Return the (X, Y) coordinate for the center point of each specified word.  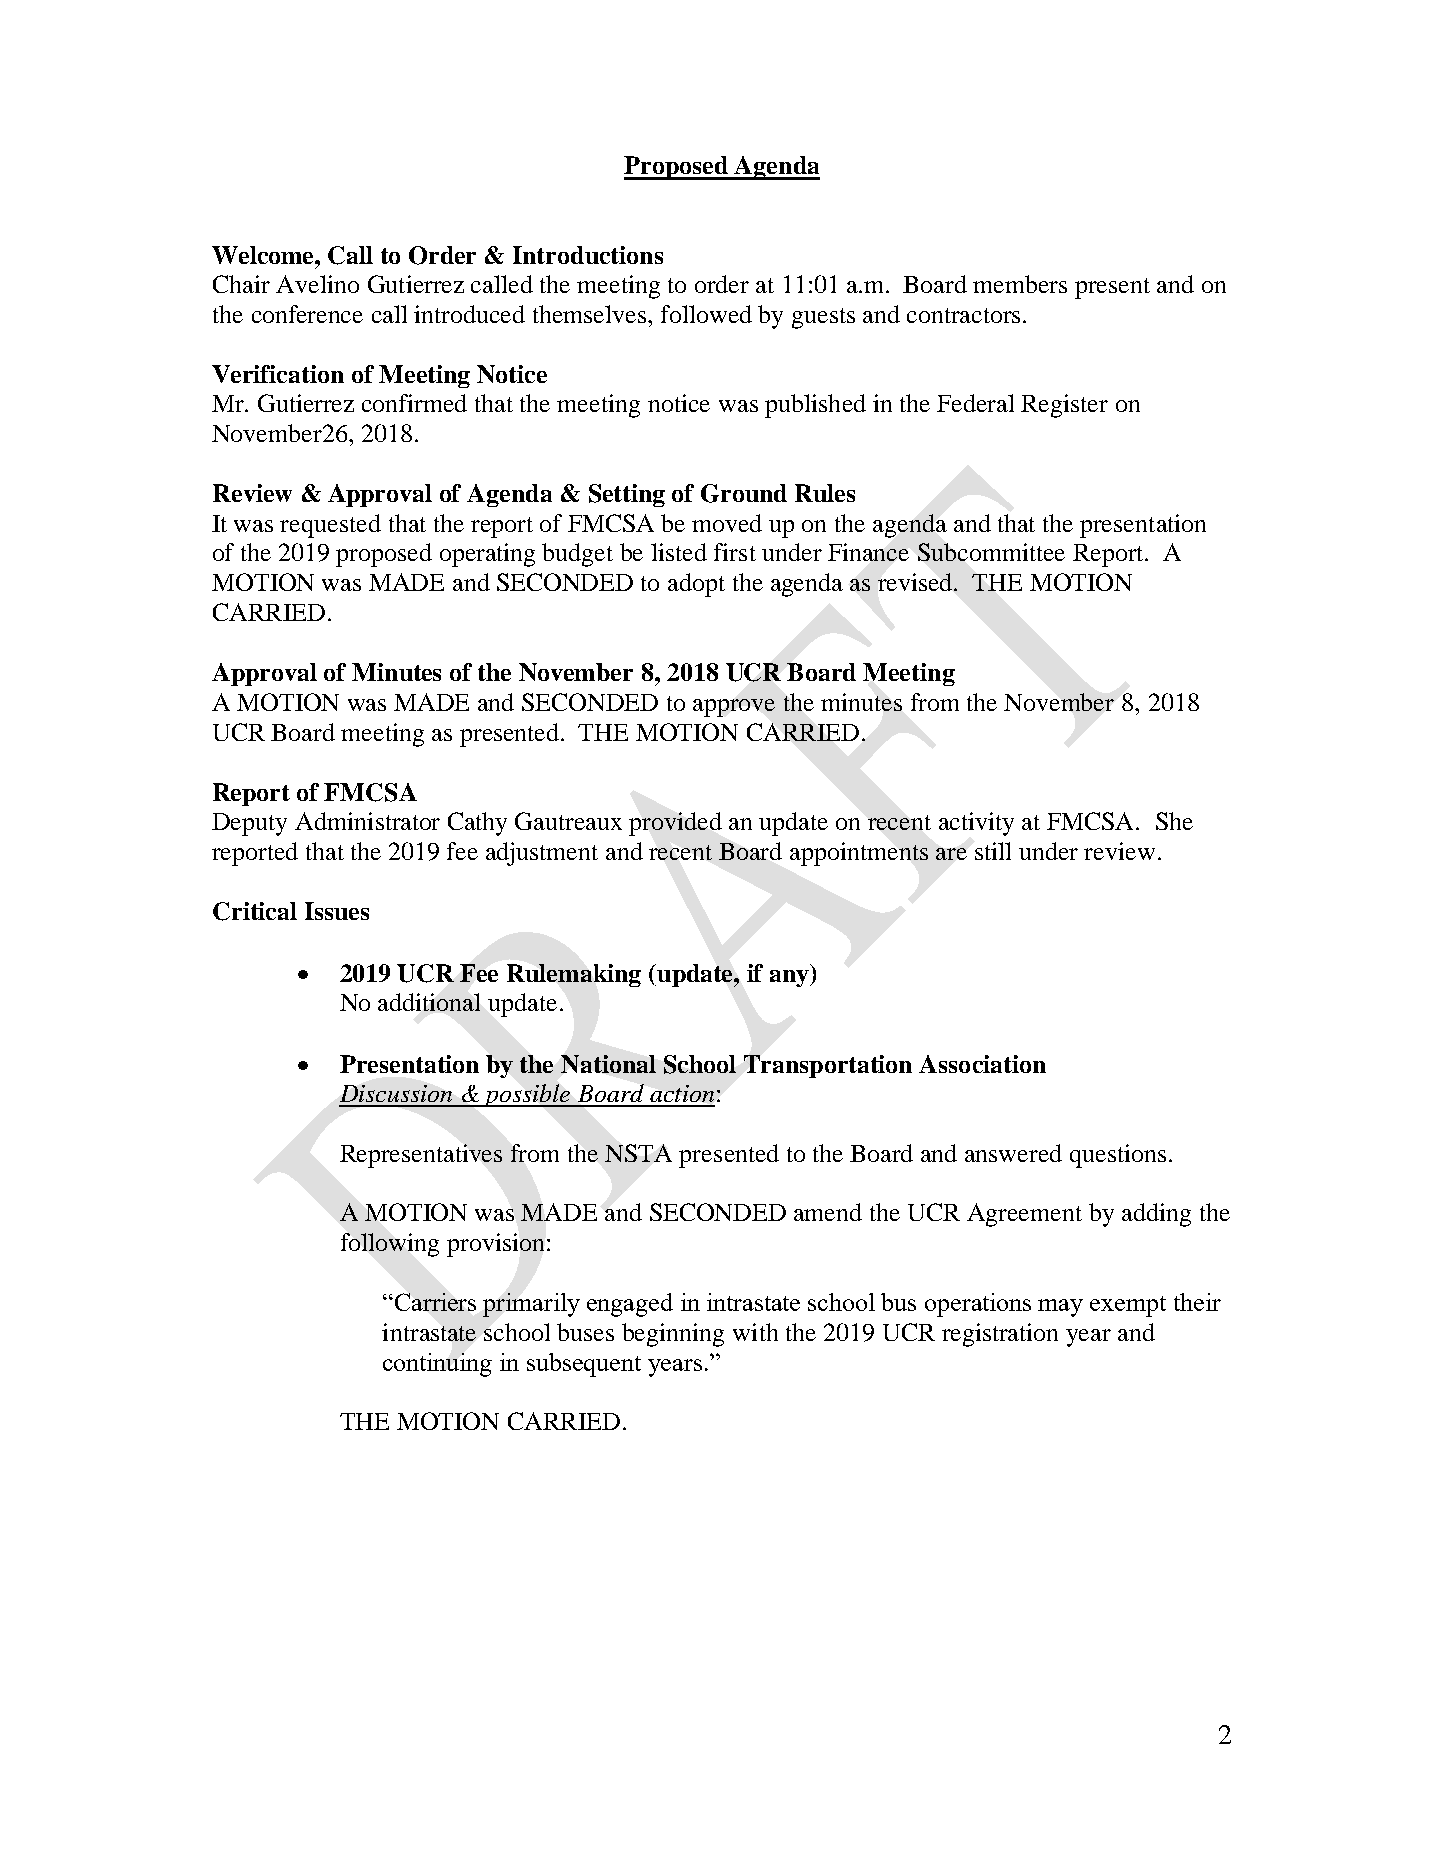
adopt (696, 585)
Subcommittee (991, 552)
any (791, 978)
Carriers (434, 1302)
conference (307, 314)
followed (706, 314)
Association (982, 1064)
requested (330, 526)
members (1020, 284)
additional (429, 1002)
